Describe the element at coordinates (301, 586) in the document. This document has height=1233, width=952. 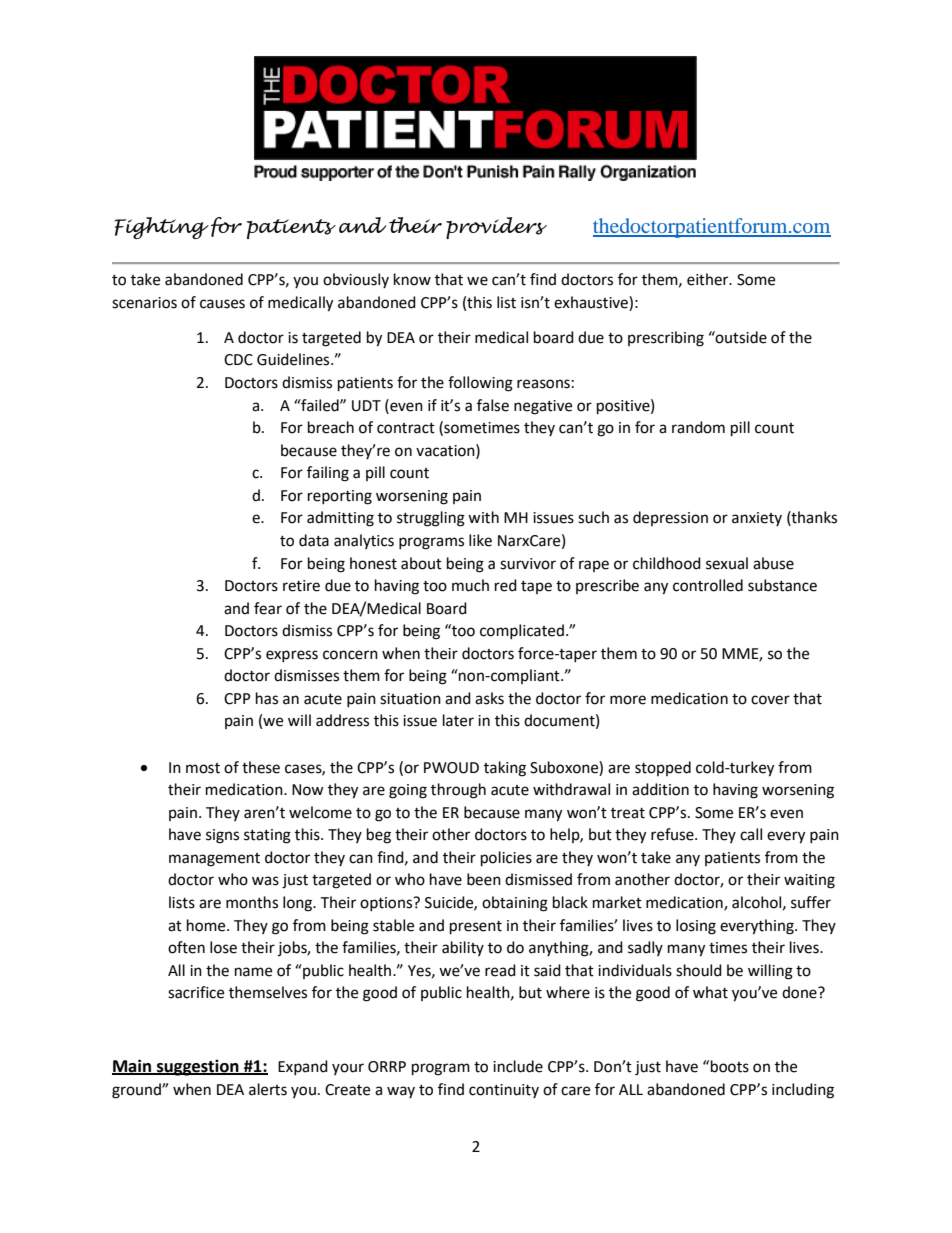
I see `retire` at that location.
